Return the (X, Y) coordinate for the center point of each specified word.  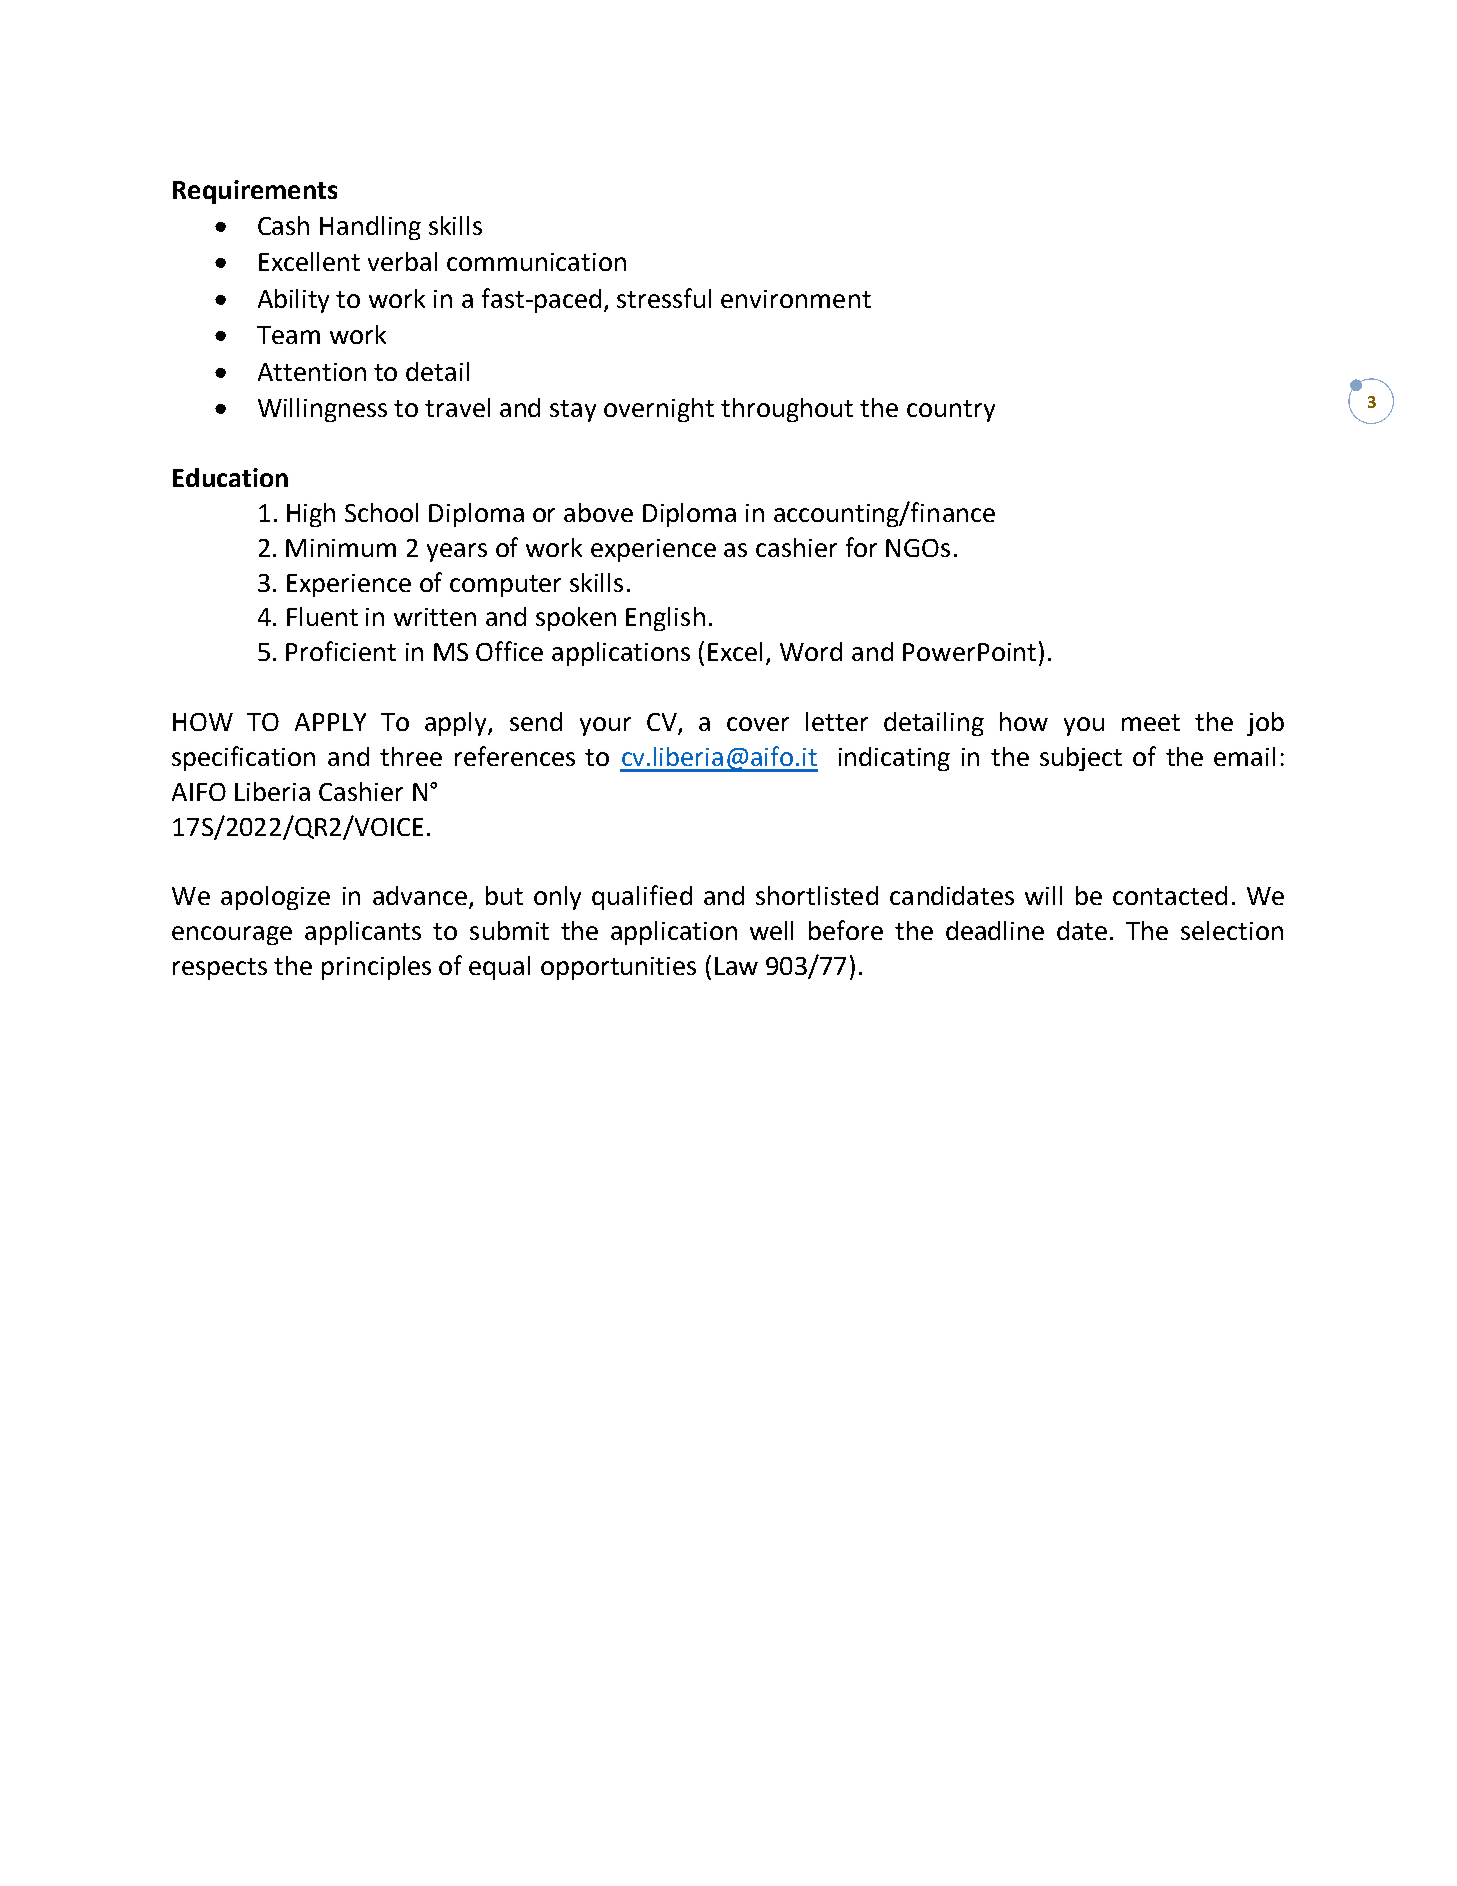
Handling (370, 228)
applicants (363, 933)
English (665, 619)
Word (811, 651)
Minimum (341, 548)
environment (796, 299)
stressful (664, 298)
